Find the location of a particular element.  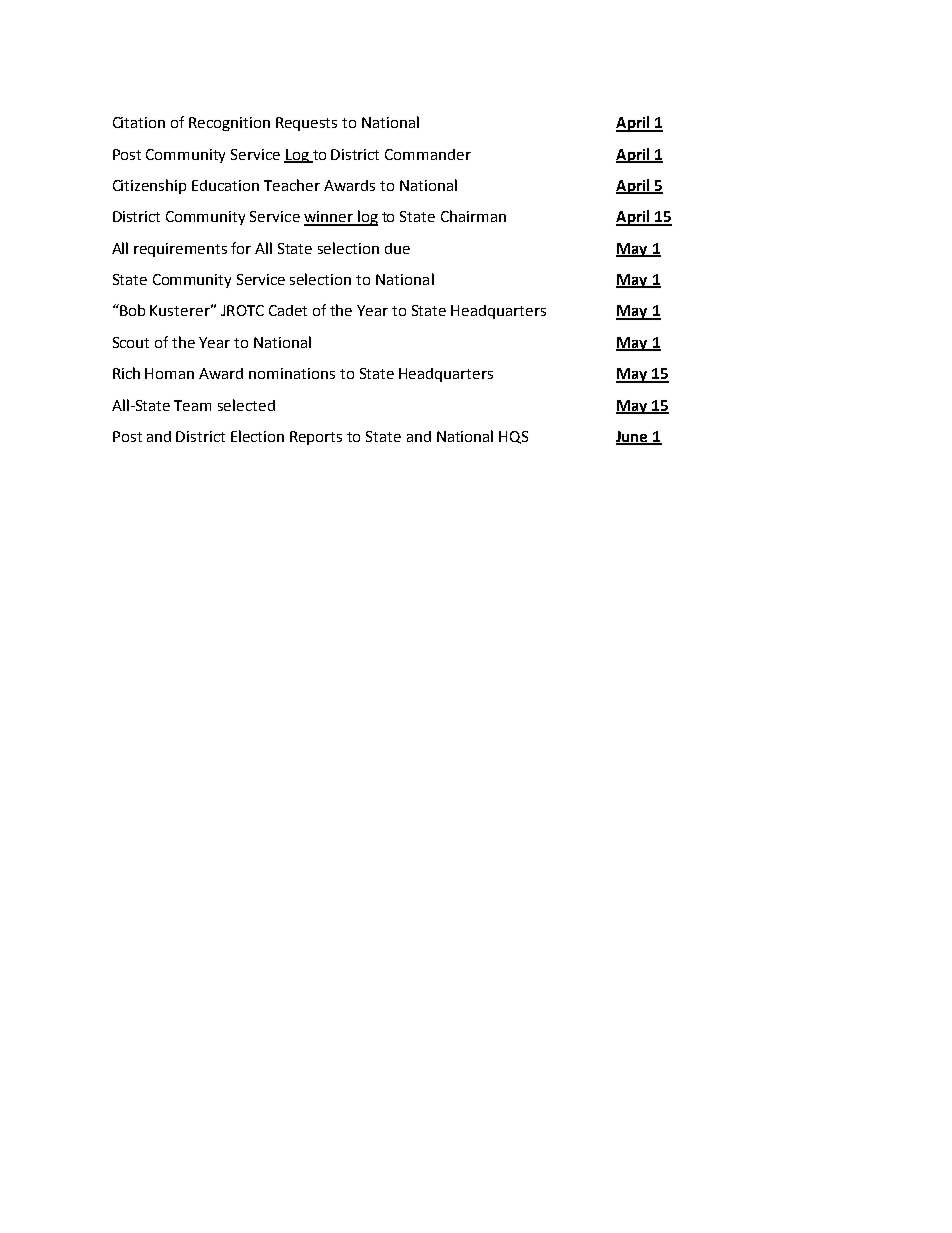

Requests is located at coordinates (306, 124).
